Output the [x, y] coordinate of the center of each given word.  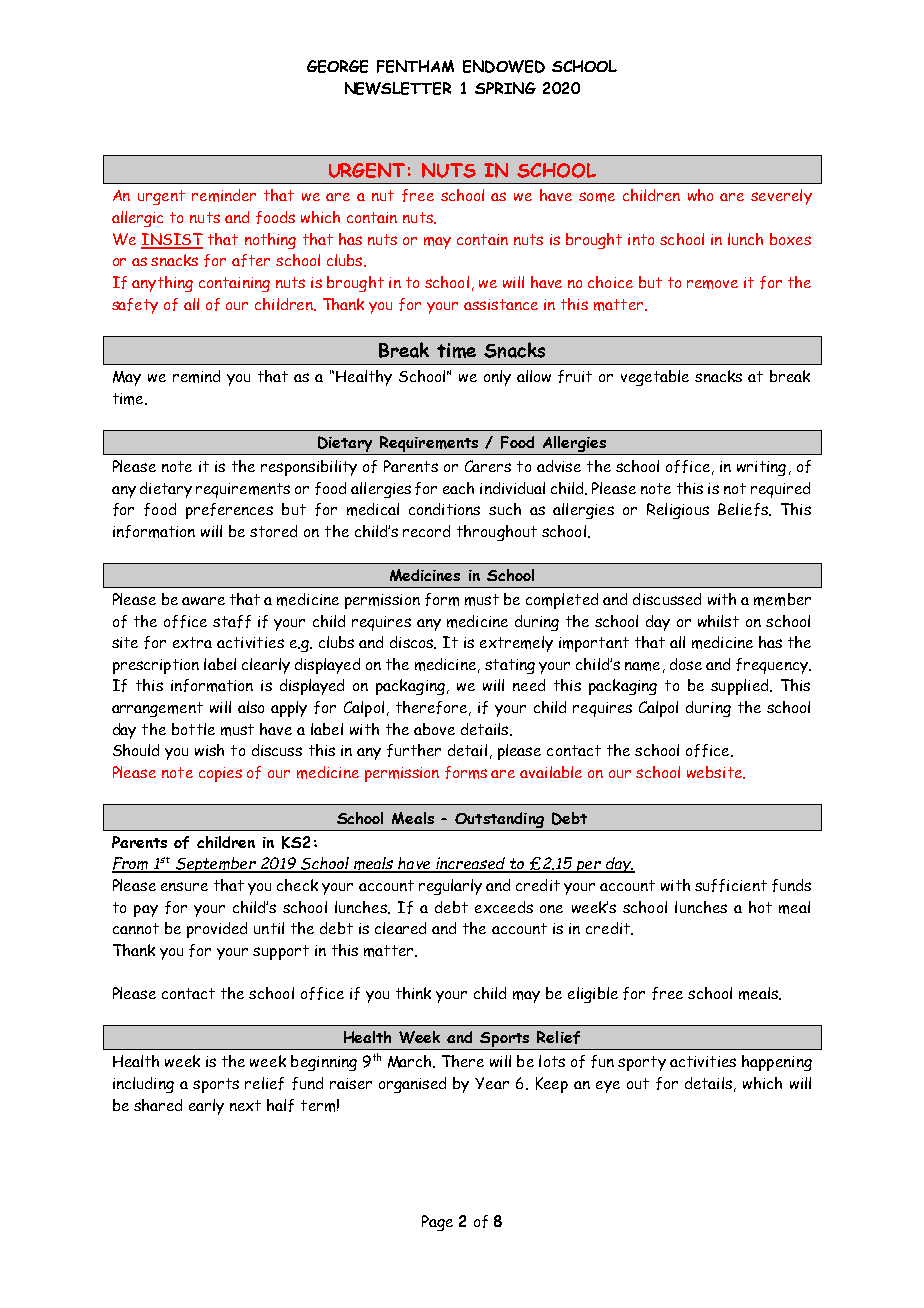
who [700, 195]
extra [192, 642]
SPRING [505, 88]
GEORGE [337, 66]
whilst [718, 621]
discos [413, 642]
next [245, 1105]
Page [437, 1223]
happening [777, 1063]
